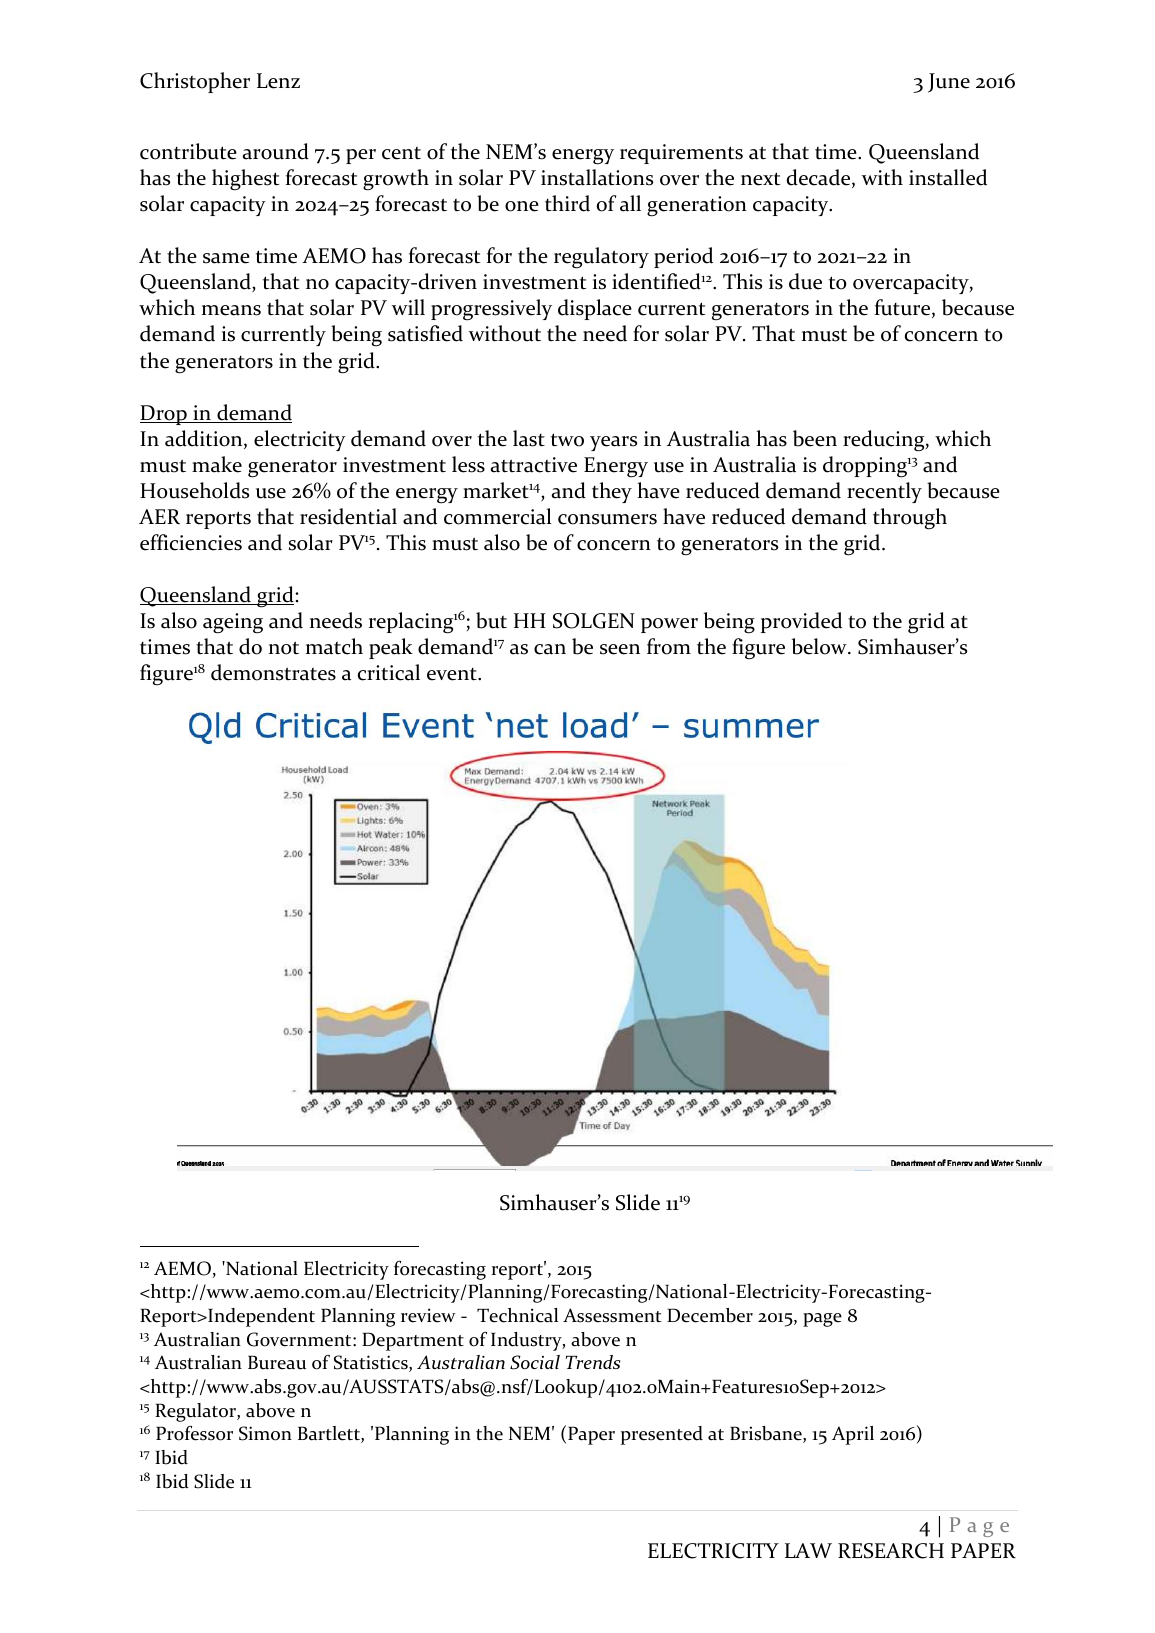  What do you see at coordinates (275, 151) in the page?
I see `around` at bounding box center [275, 151].
